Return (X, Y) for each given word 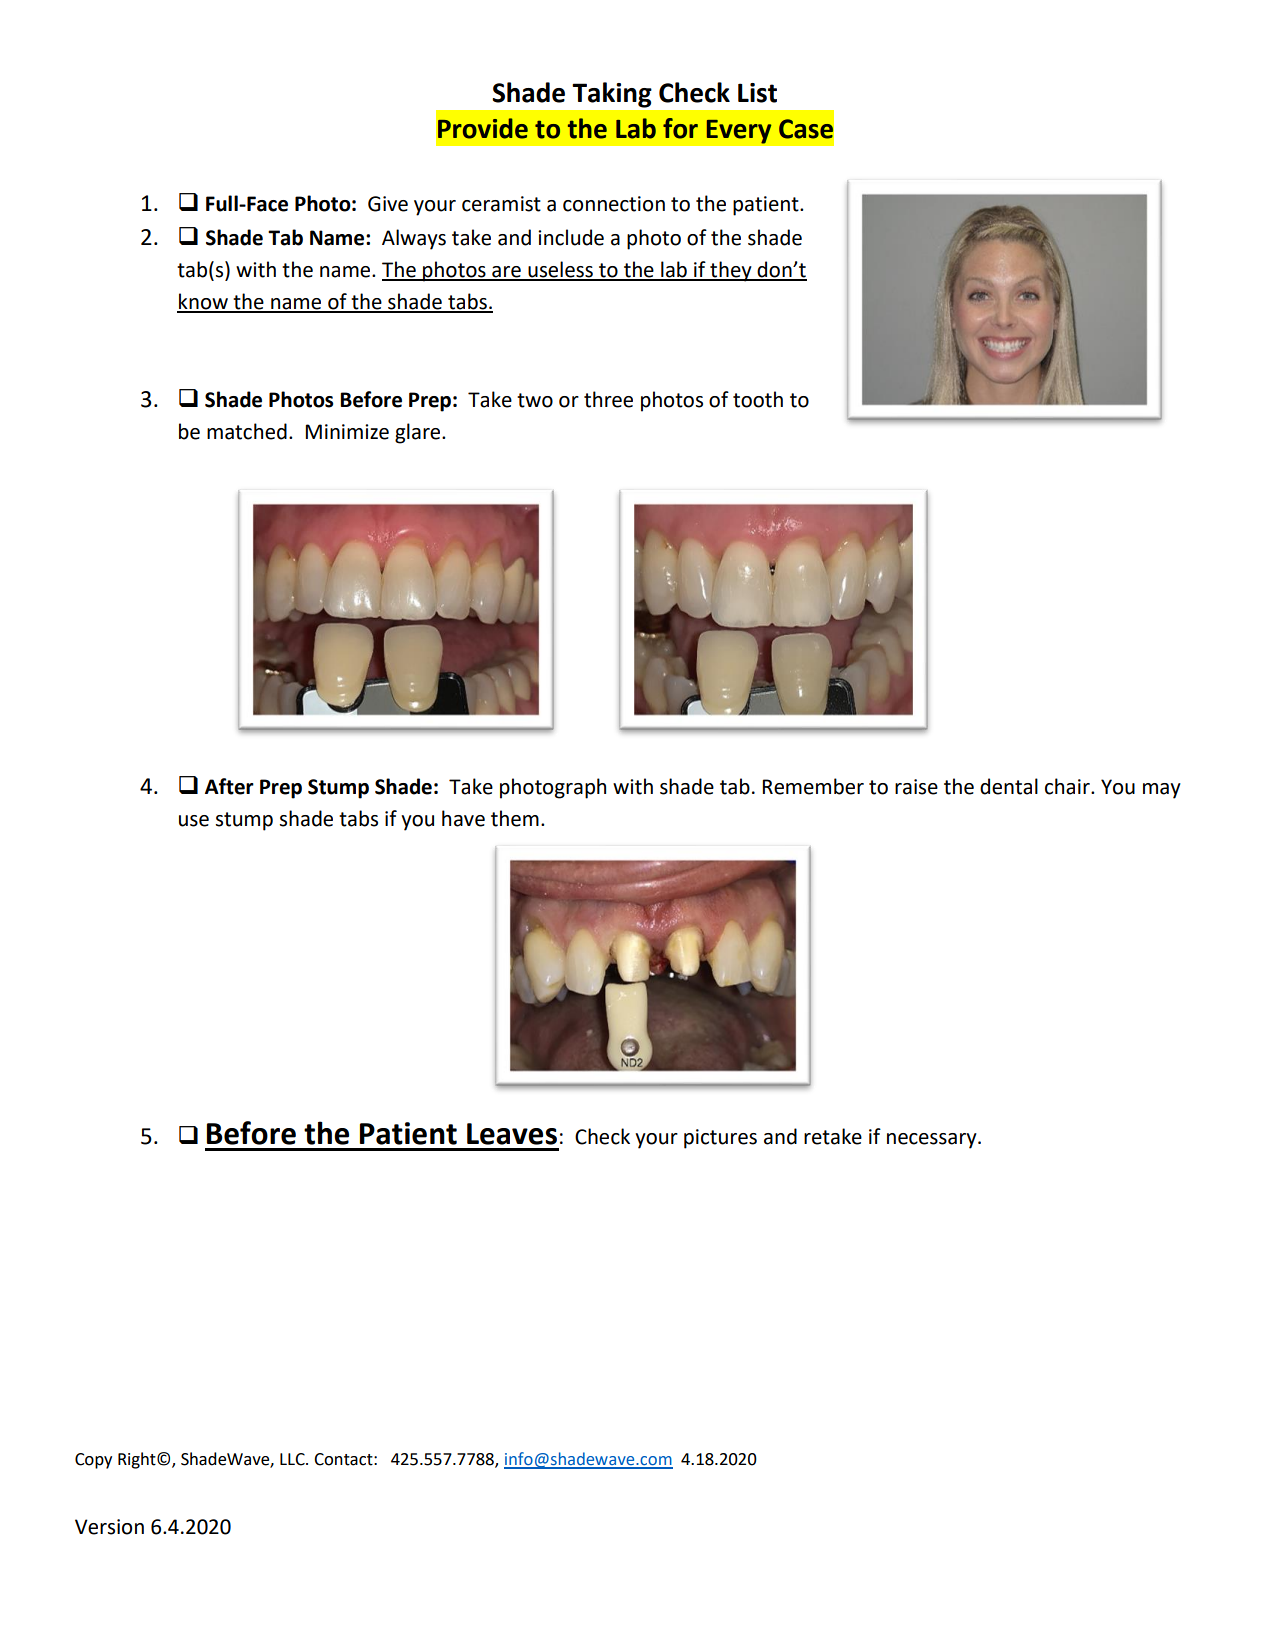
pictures (720, 1139)
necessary (933, 1141)
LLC (293, 1459)
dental (1009, 786)
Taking (612, 95)
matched (247, 431)
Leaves (512, 1134)
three (608, 399)
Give (388, 204)
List (757, 93)
